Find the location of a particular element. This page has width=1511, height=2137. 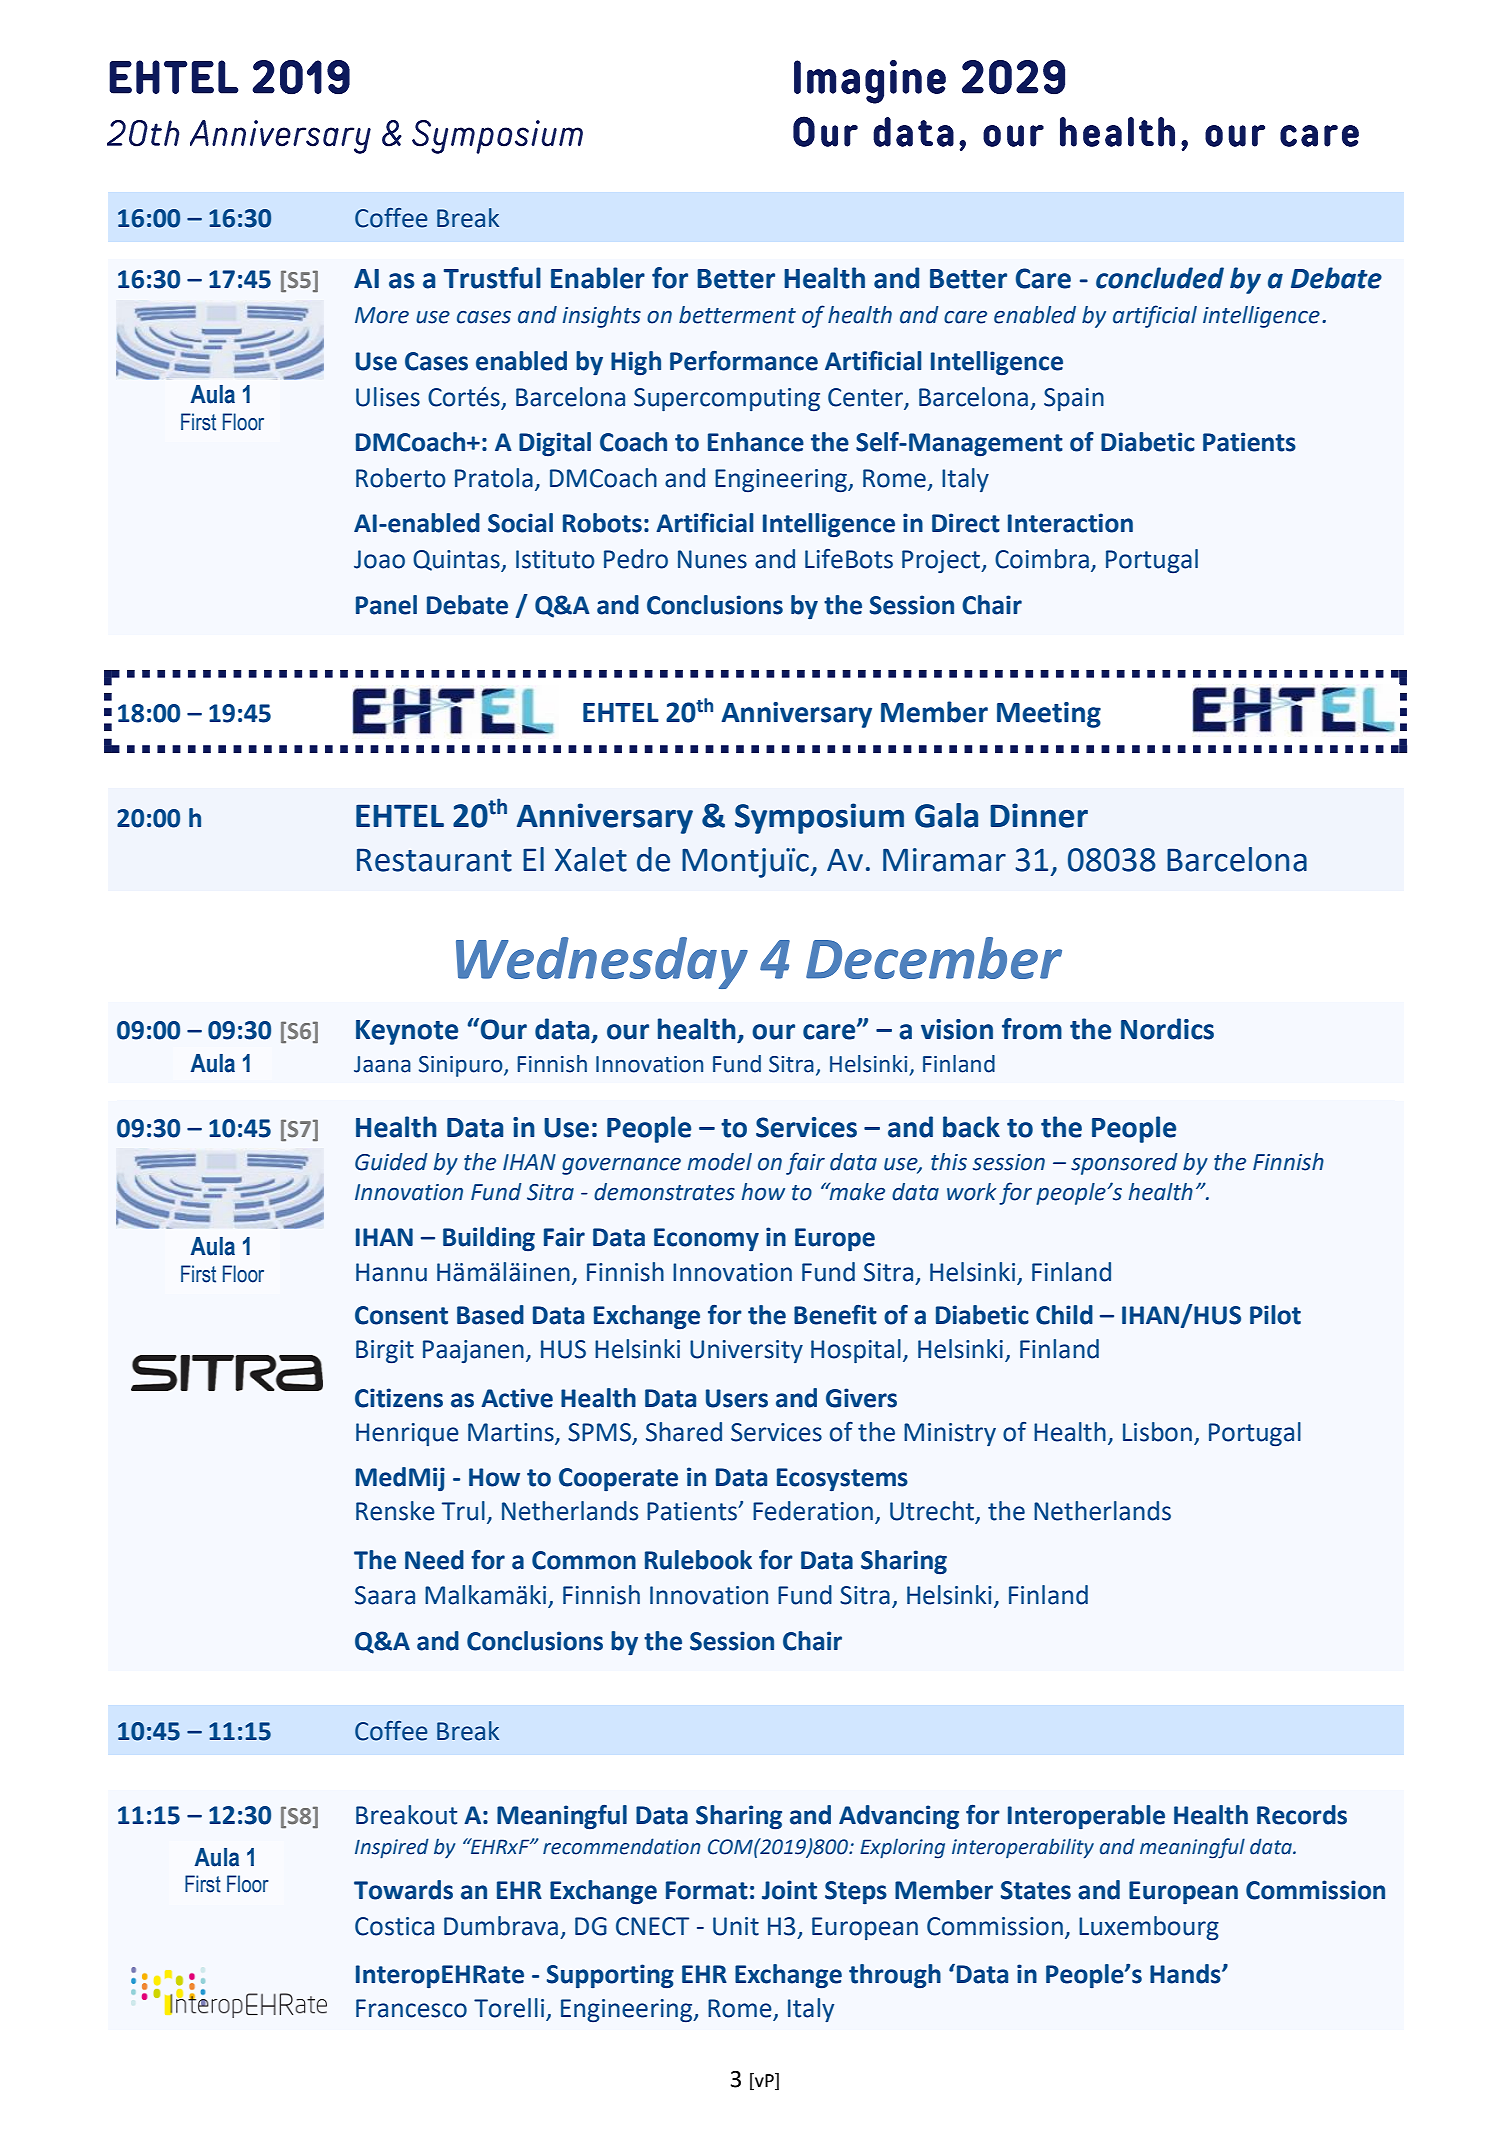

Guided is located at coordinates (391, 1162).
